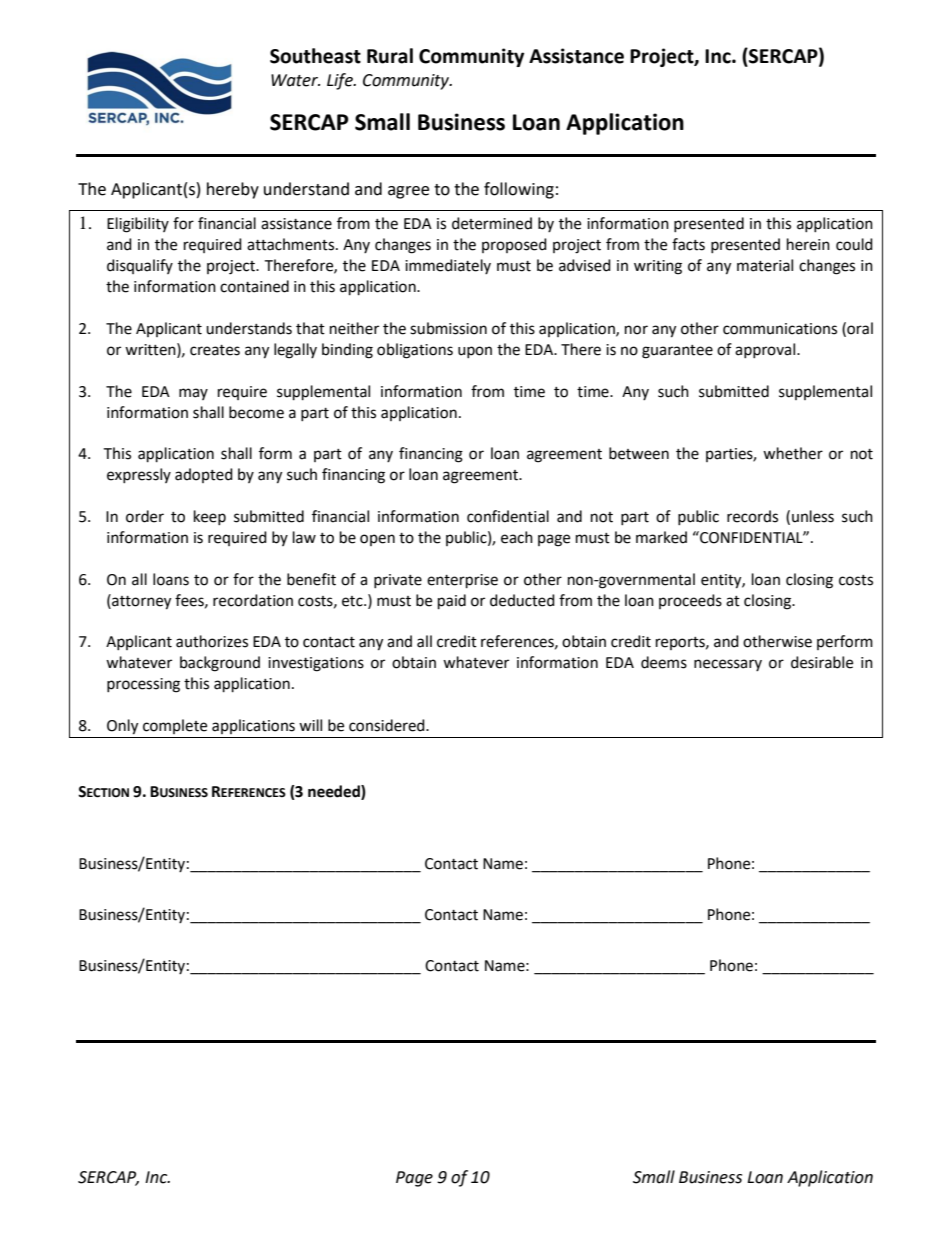  What do you see at coordinates (388, 725) in the document?
I see `considered` at bounding box center [388, 725].
